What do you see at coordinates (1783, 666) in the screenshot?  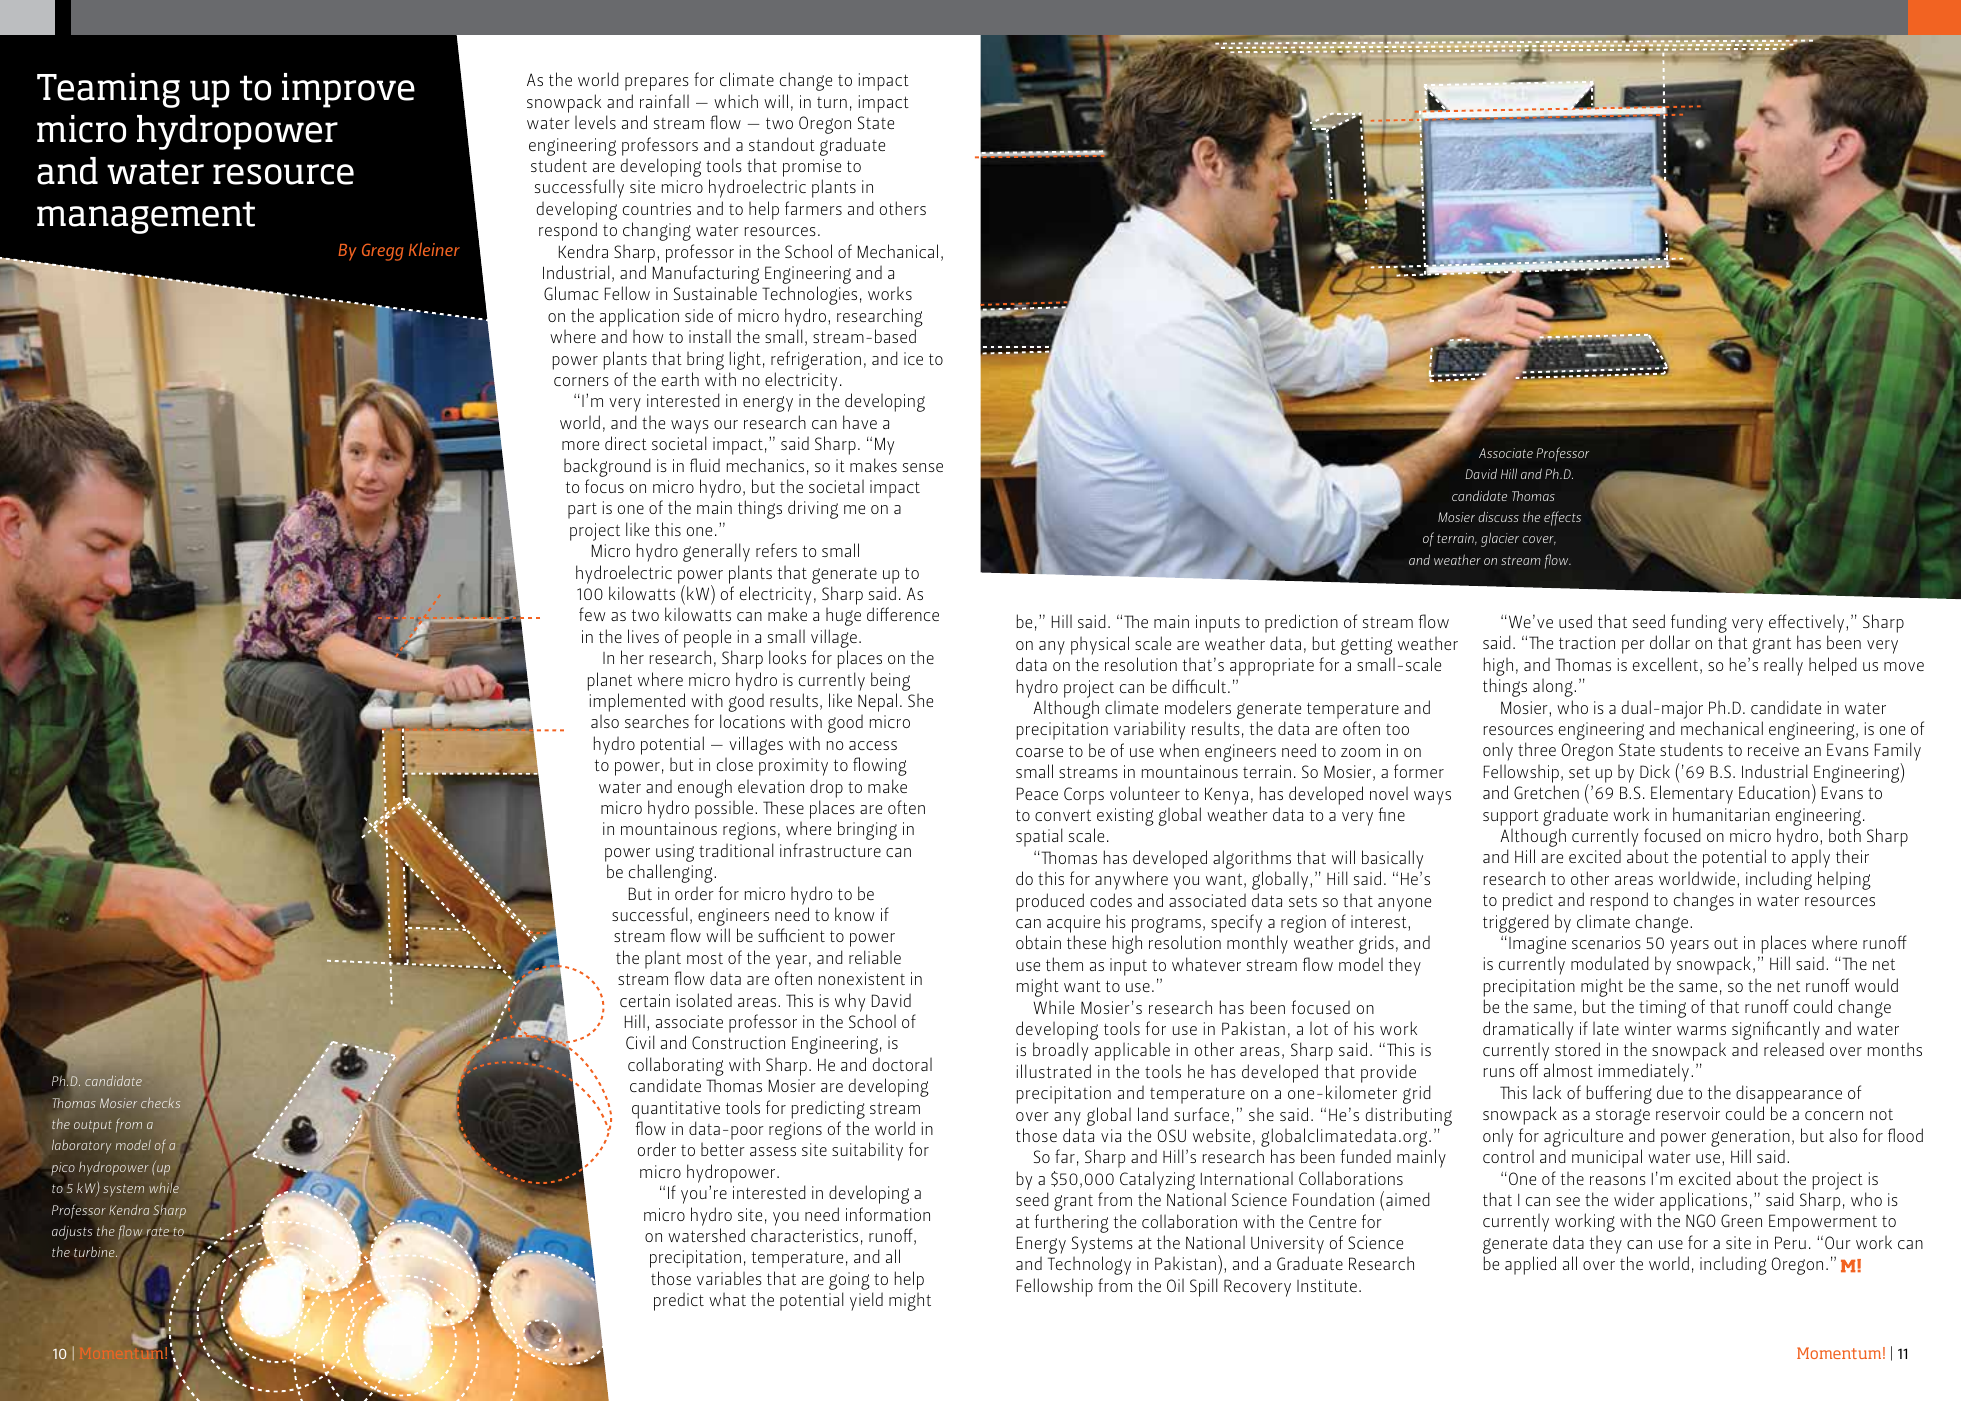 I see `really` at bounding box center [1783, 666].
